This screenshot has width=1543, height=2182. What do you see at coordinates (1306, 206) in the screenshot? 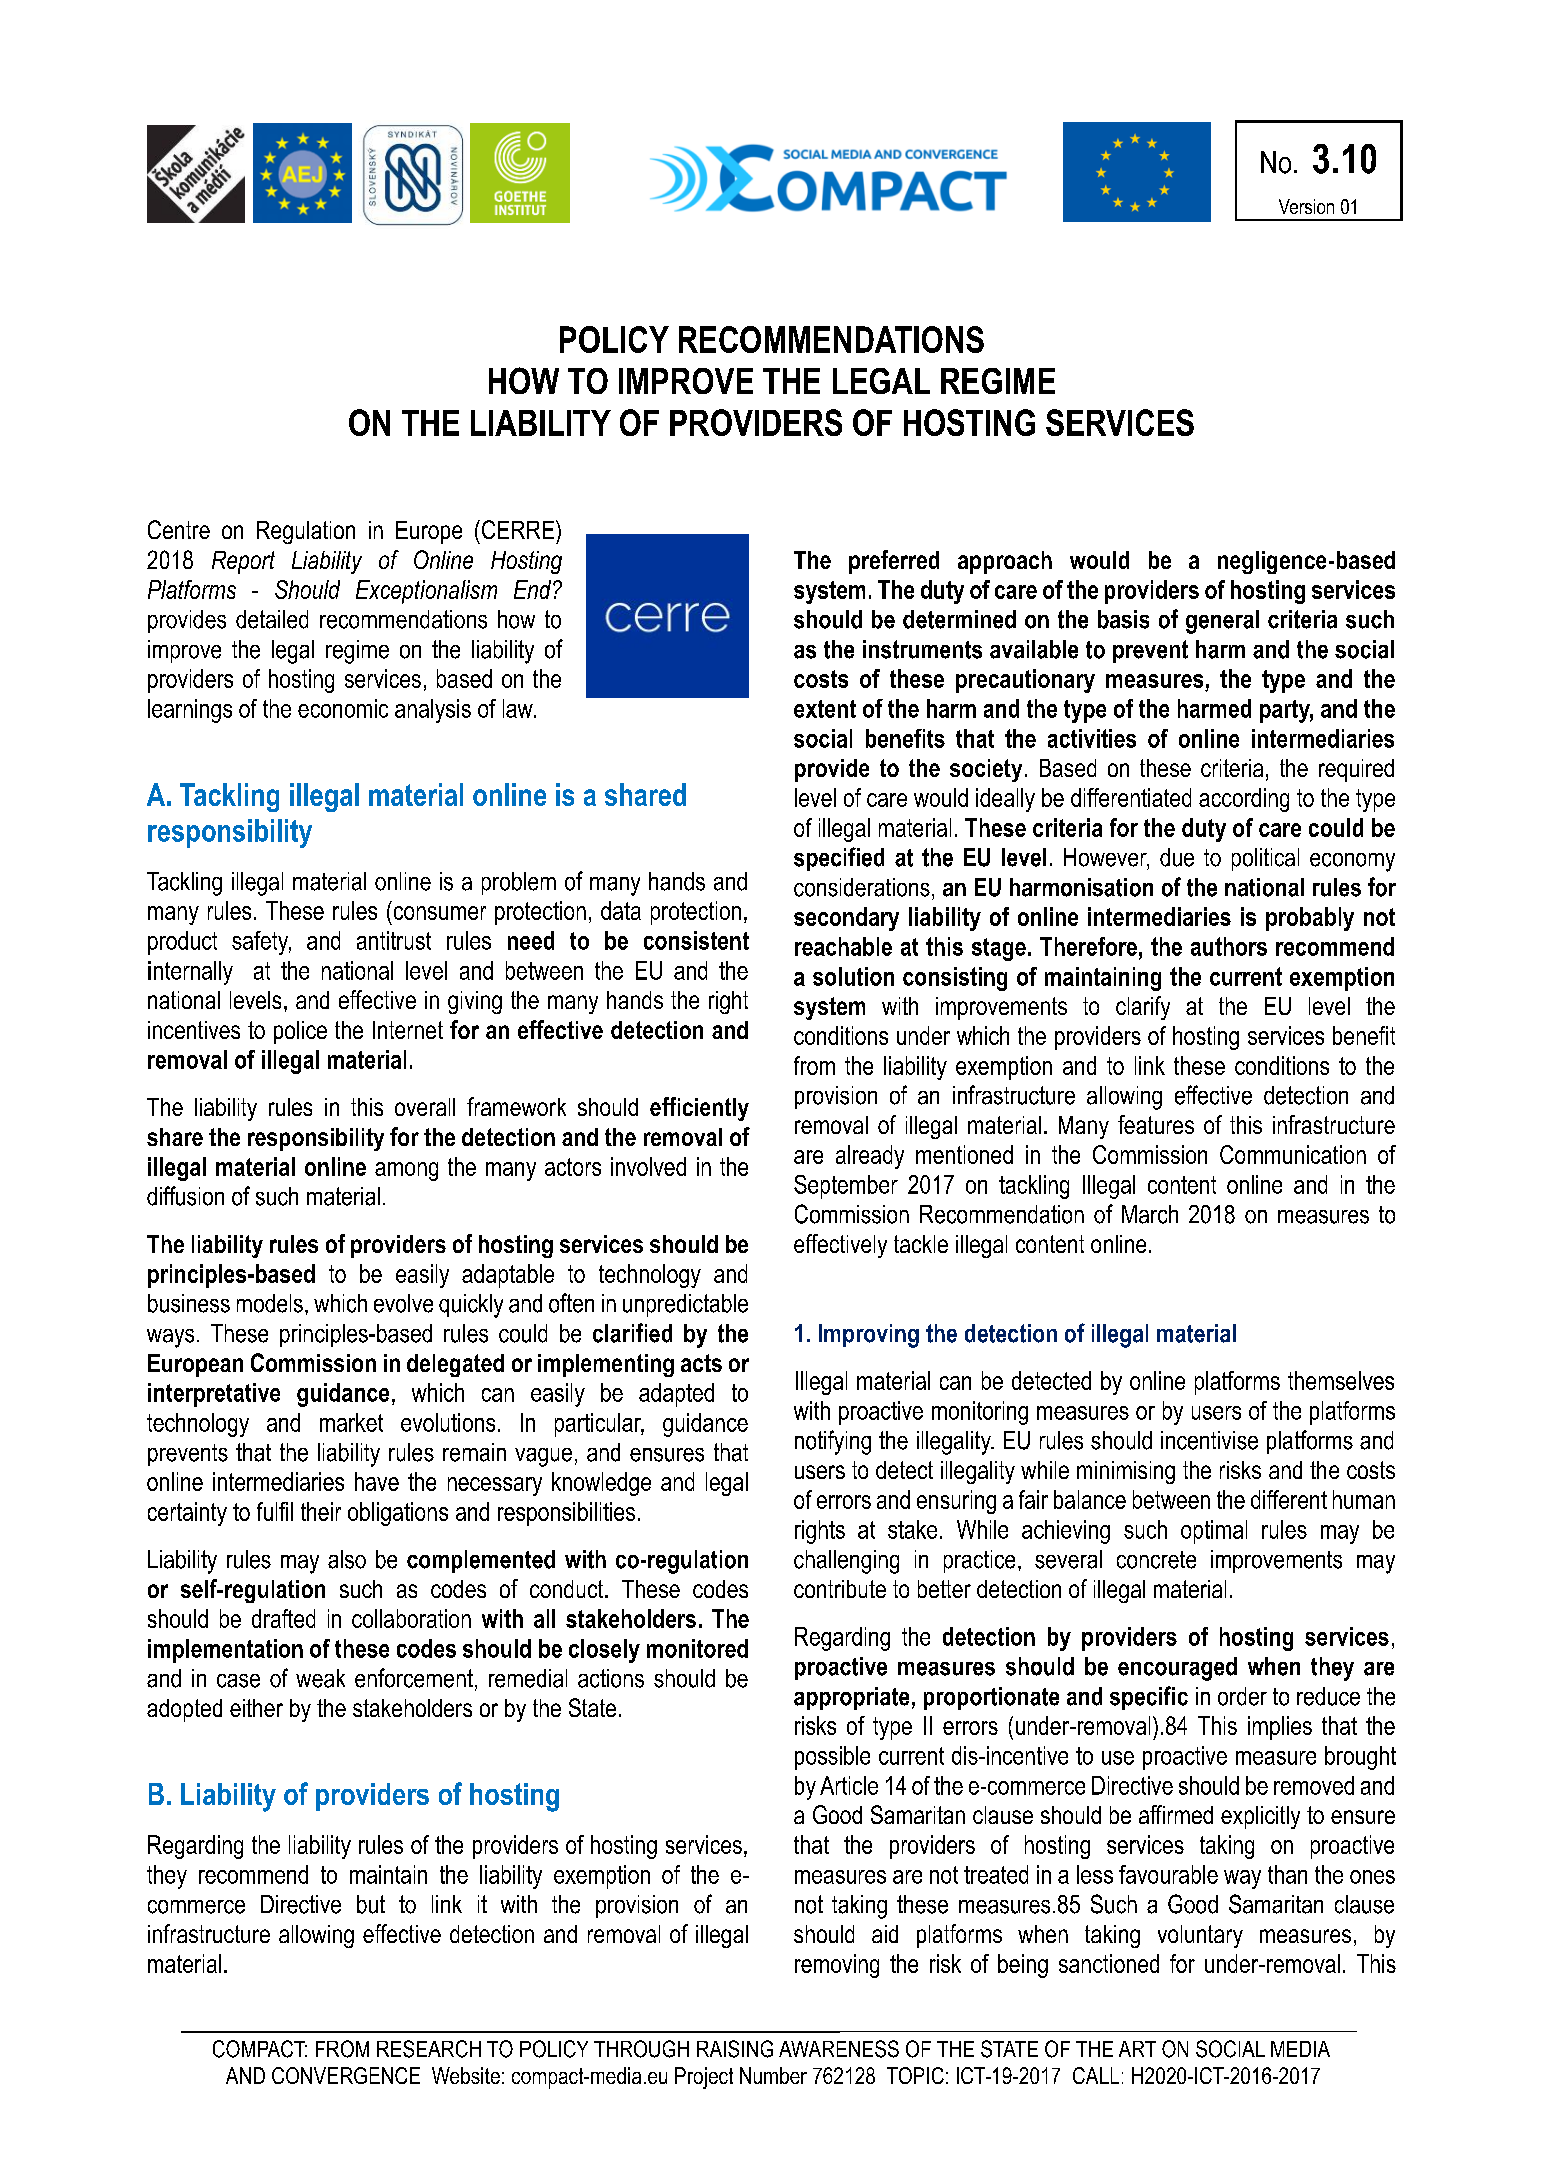
I see `Version` at bounding box center [1306, 206].
